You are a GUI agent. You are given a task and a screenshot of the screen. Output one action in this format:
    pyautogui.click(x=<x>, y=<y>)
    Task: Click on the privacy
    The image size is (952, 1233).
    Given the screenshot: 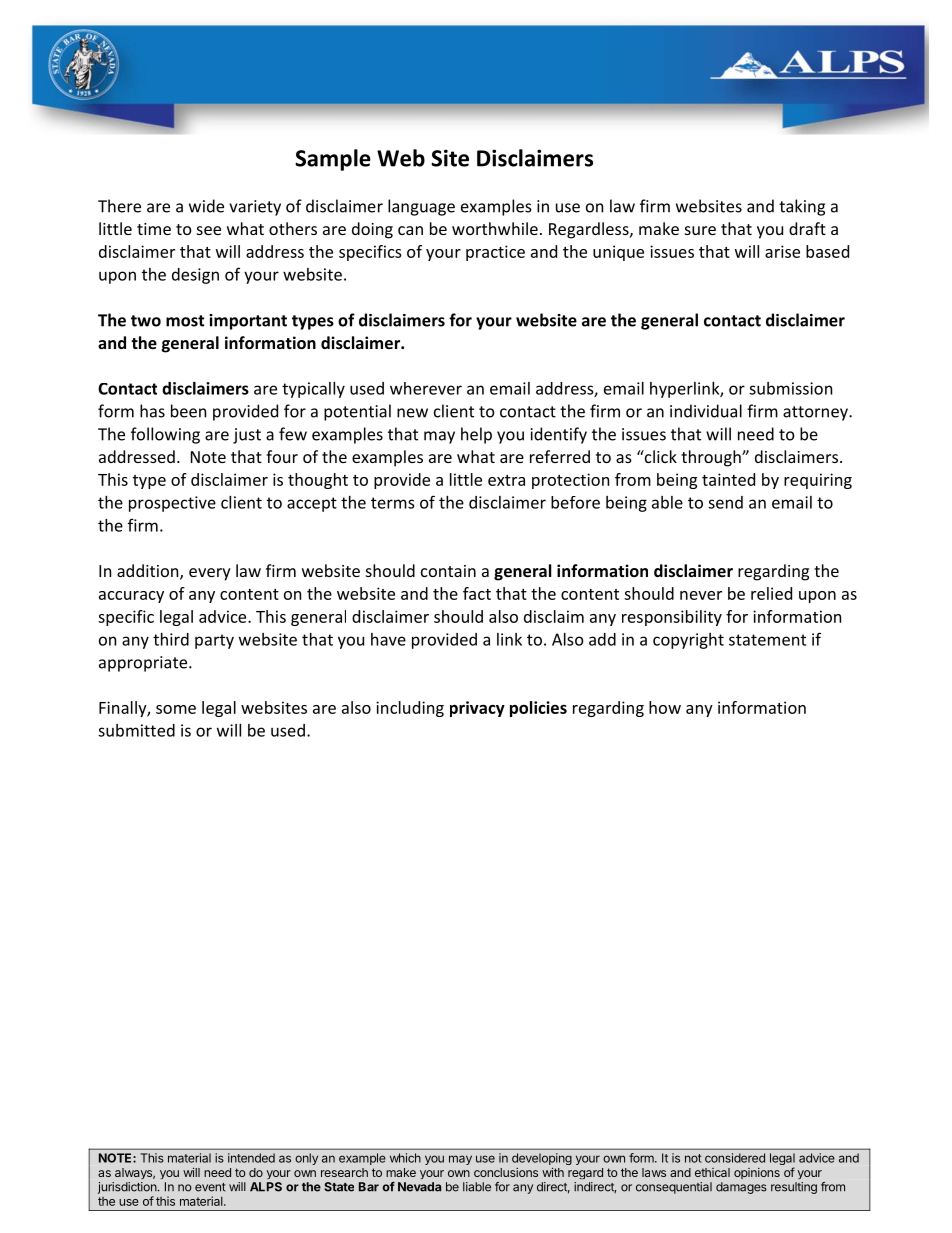 What is the action you would take?
    pyautogui.click(x=477, y=709)
